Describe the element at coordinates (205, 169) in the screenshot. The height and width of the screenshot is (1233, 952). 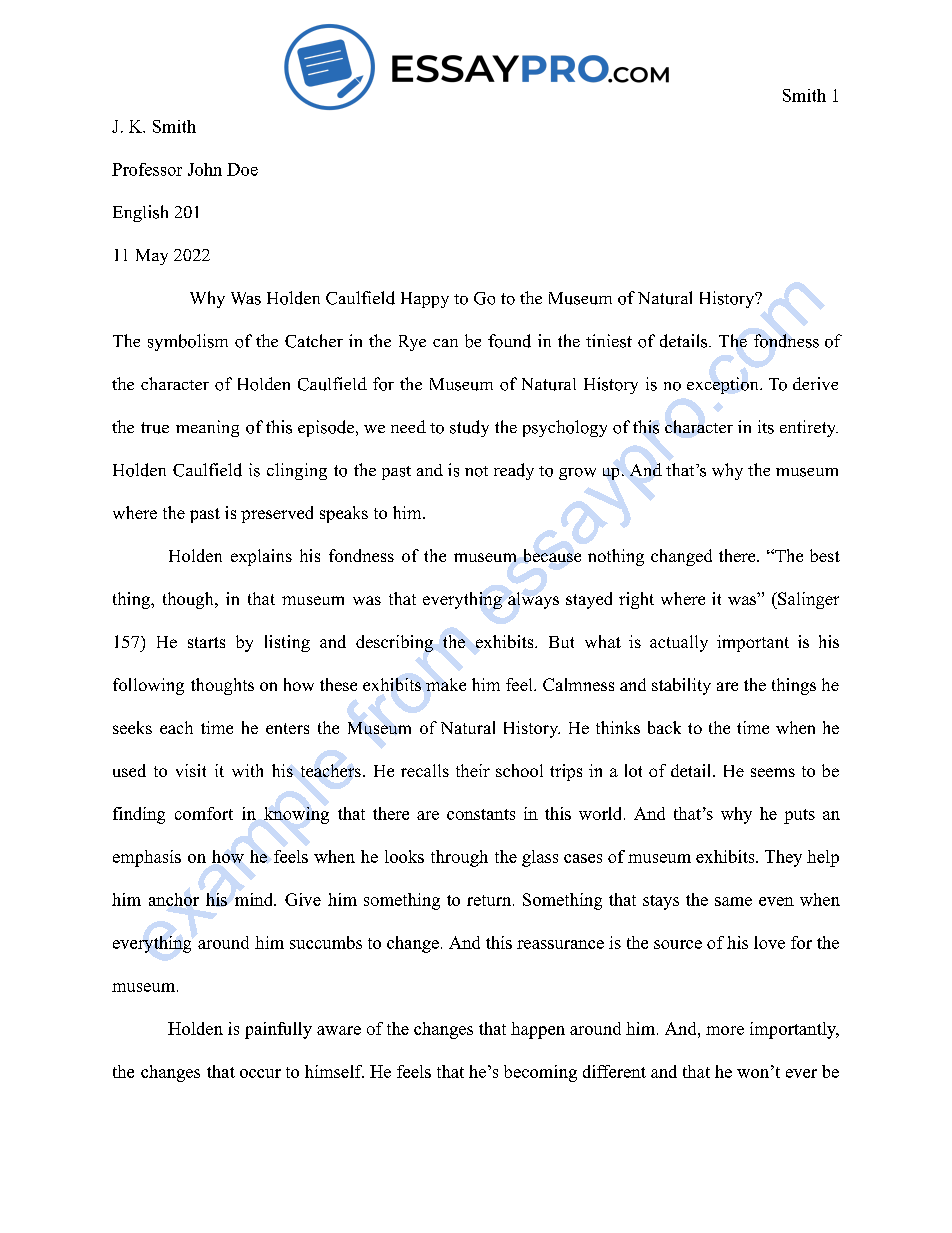
I see `John` at that location.
